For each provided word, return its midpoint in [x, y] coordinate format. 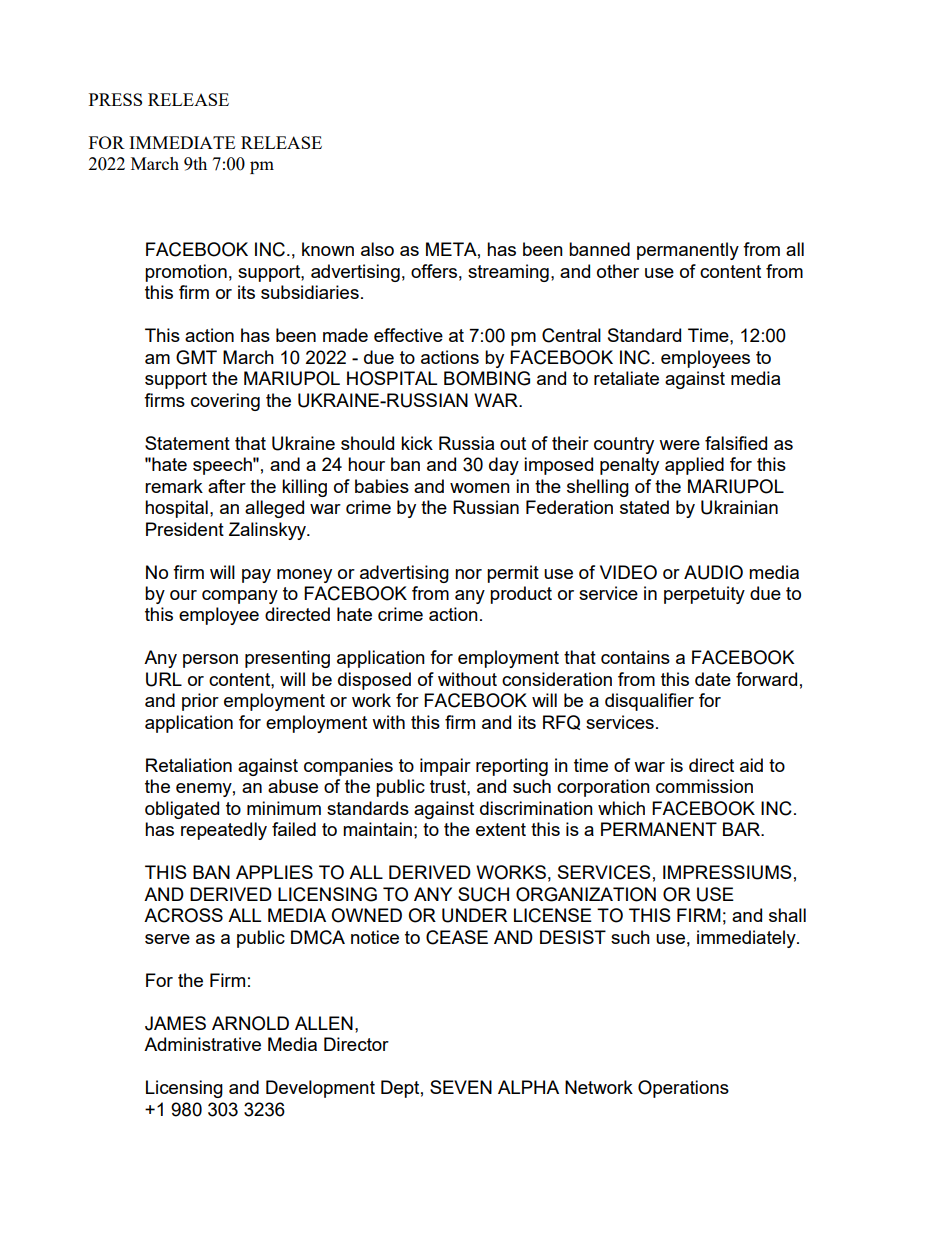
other [618, 271]
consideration [557, 679]
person [210, 661]
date [713, 679]
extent [501, 829]
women [480, 488]
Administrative [202, 1044]
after [227, 486]
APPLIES [274, 872]
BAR [742, 829]
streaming [508, 273]
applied [694, 466]
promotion [186, 273]
